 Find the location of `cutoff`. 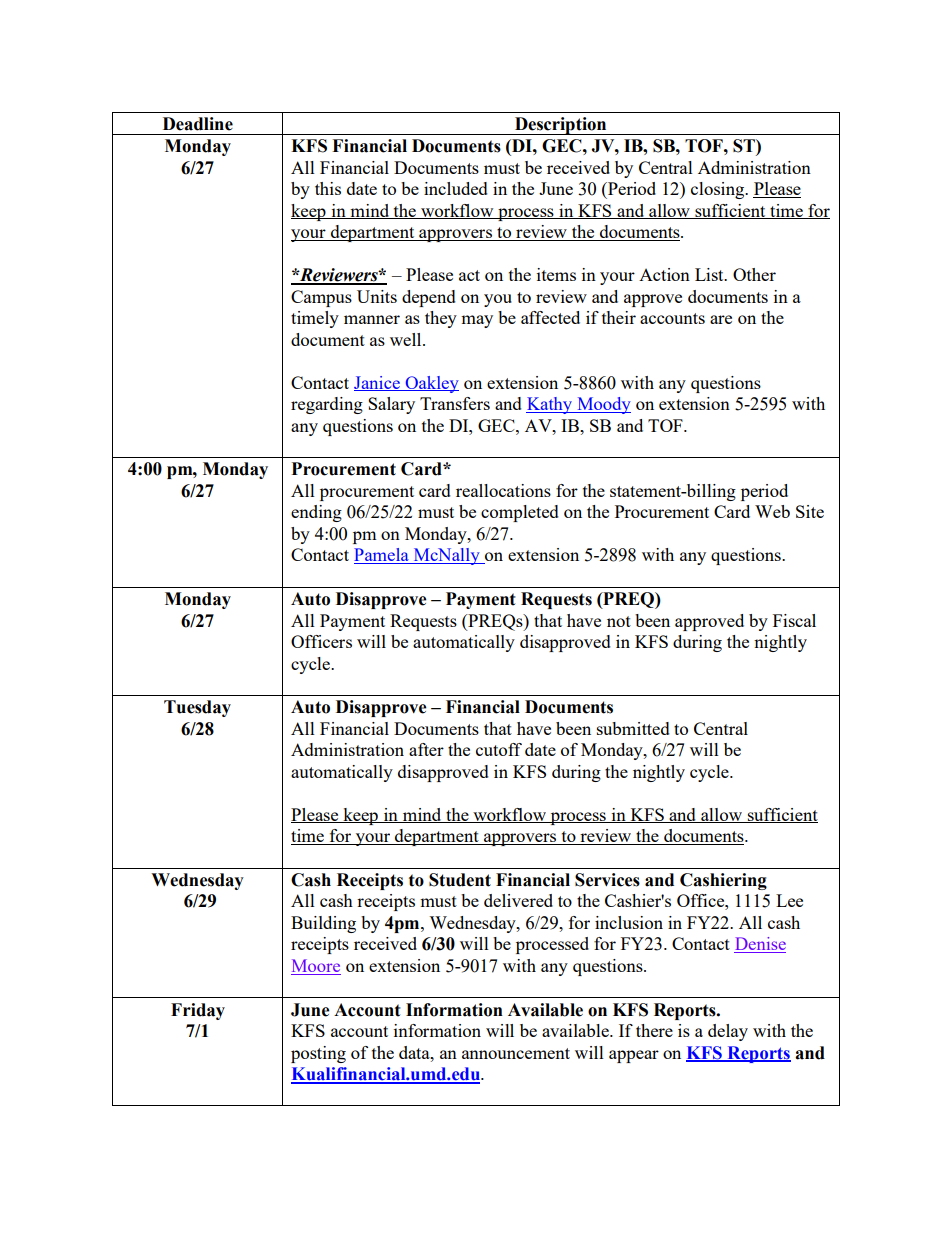

cutoff is located at coordinates (499, 749).
